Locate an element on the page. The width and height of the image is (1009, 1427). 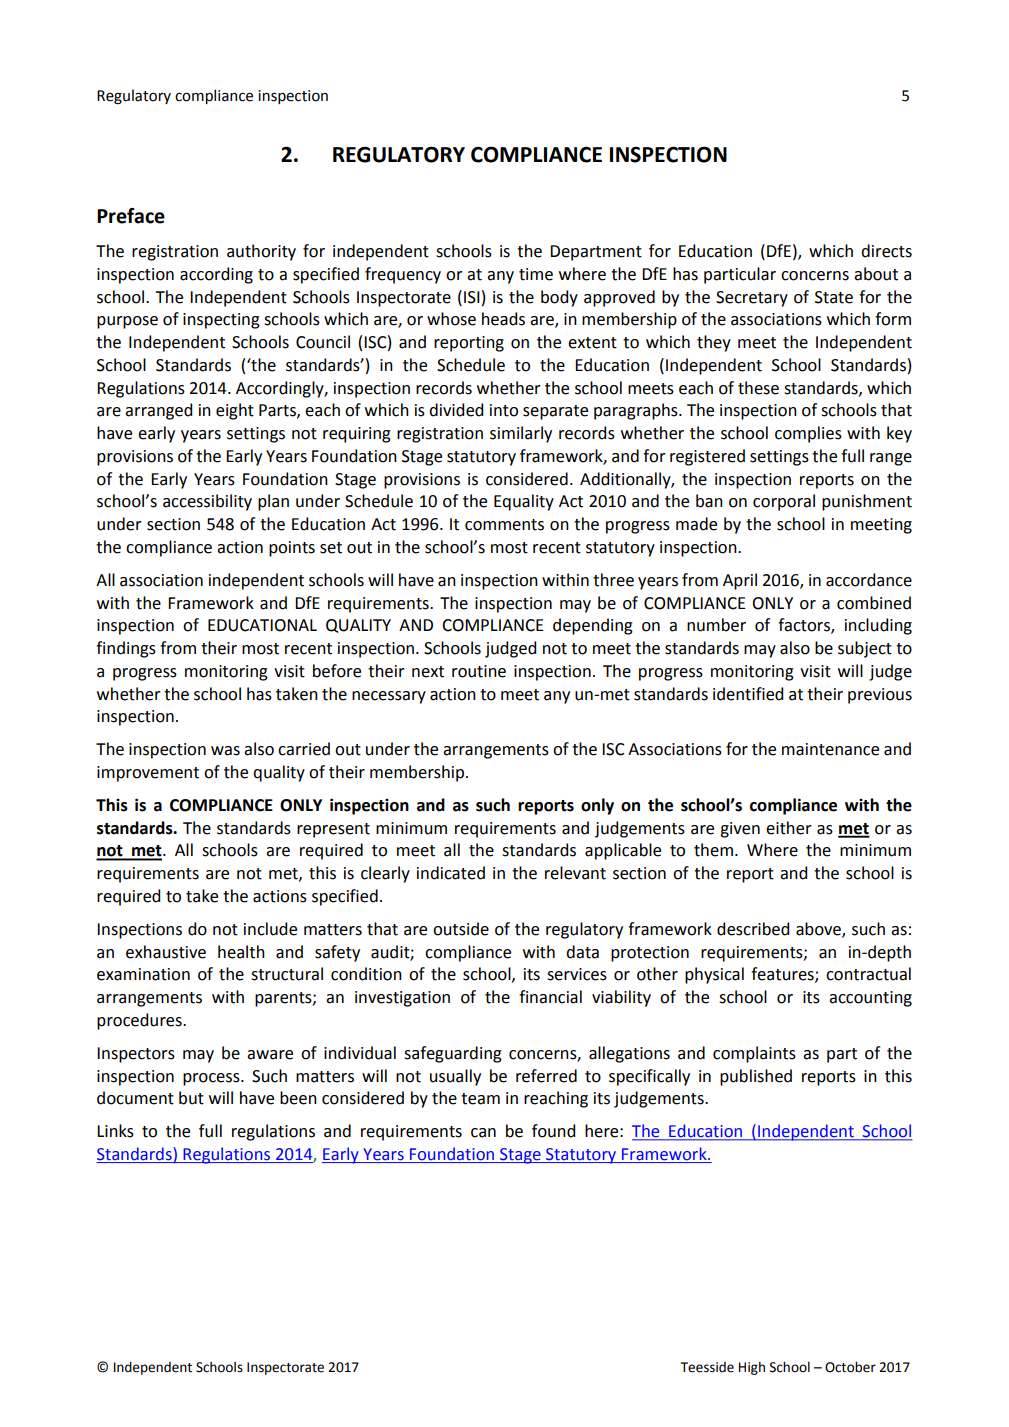
State is located at coordinates (834, 297).
